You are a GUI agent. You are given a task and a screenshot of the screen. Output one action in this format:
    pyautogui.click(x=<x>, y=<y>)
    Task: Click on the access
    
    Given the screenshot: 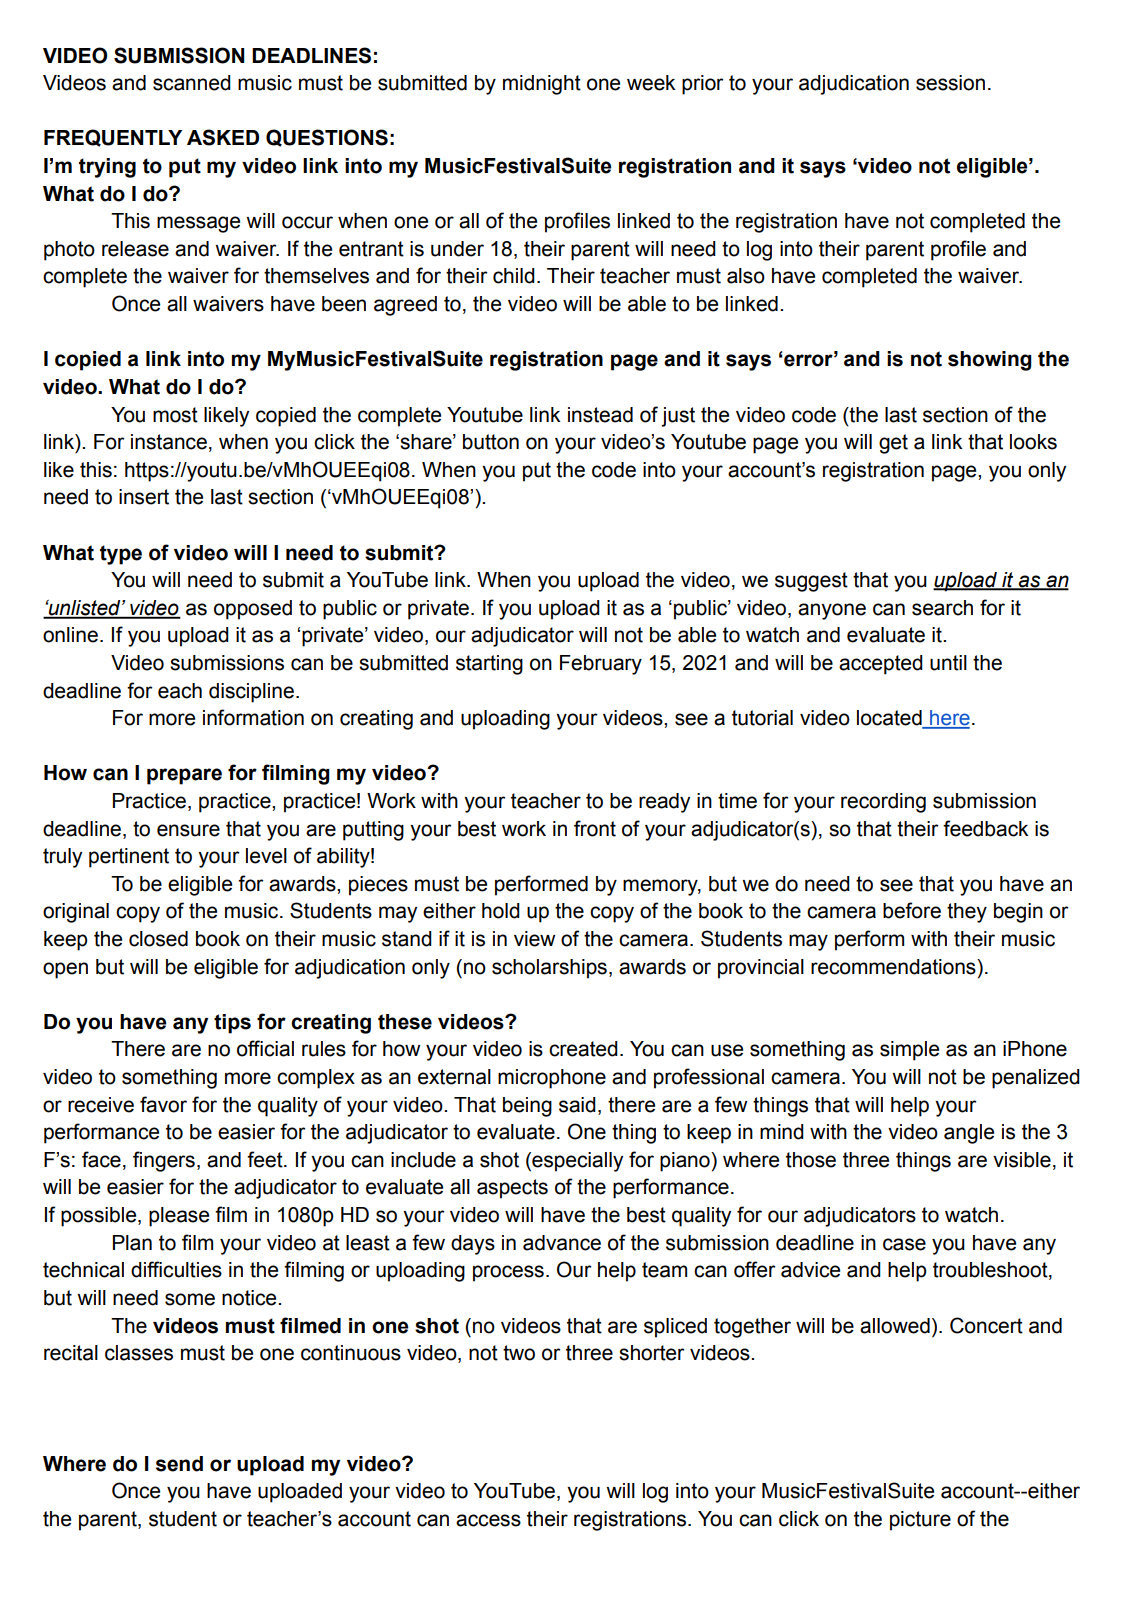 What is the action you would take?
    pyautogui.click(x=488, y=1520)
